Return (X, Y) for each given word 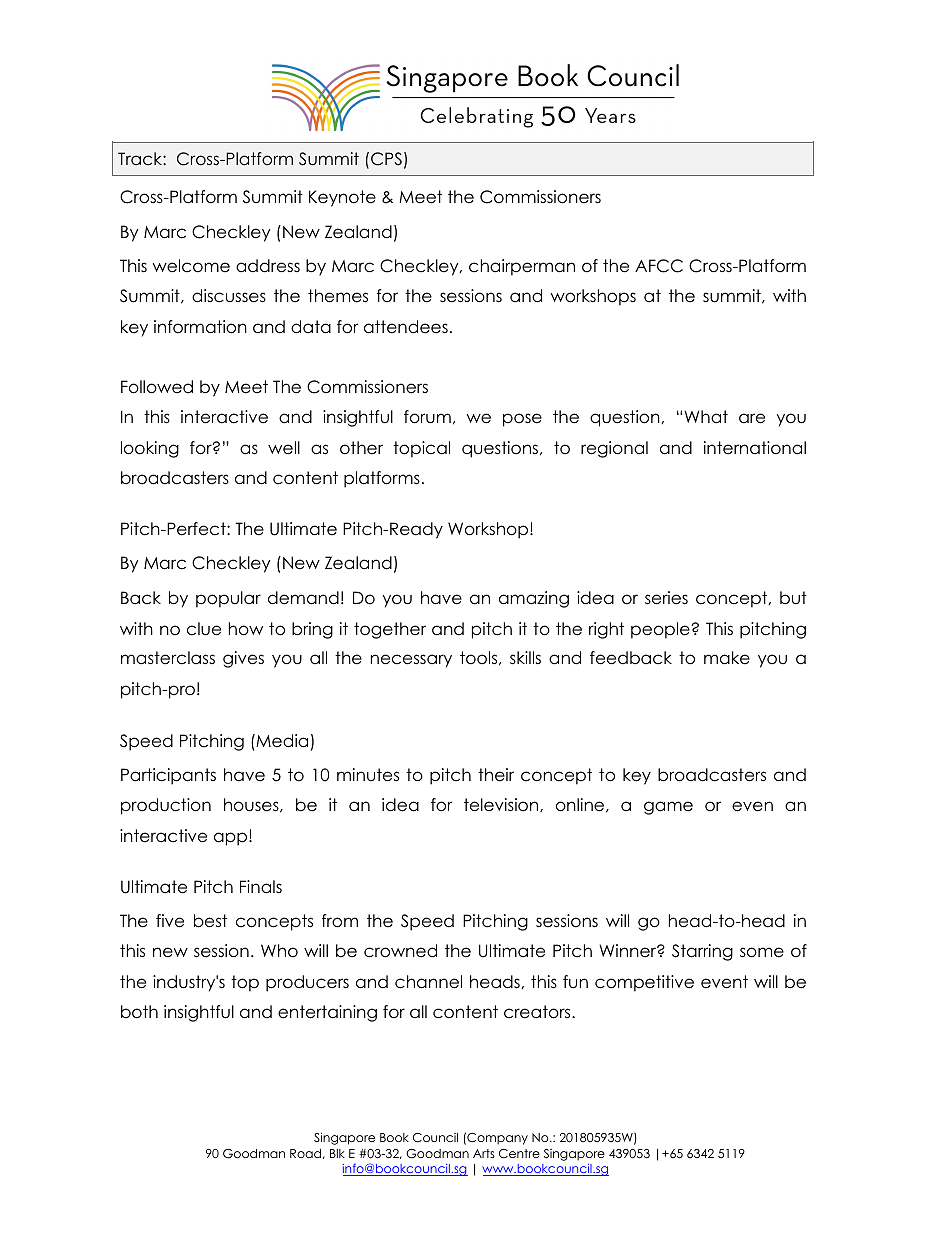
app (232, 839)
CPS (386, 159)
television (502, 805)
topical (421, 449)
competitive (644, 983)
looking (150, 449)
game (668, 808)
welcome (191, 266)
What (706, 417)
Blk (337, 1153)
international (755, 448)
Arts (484, 1153)
